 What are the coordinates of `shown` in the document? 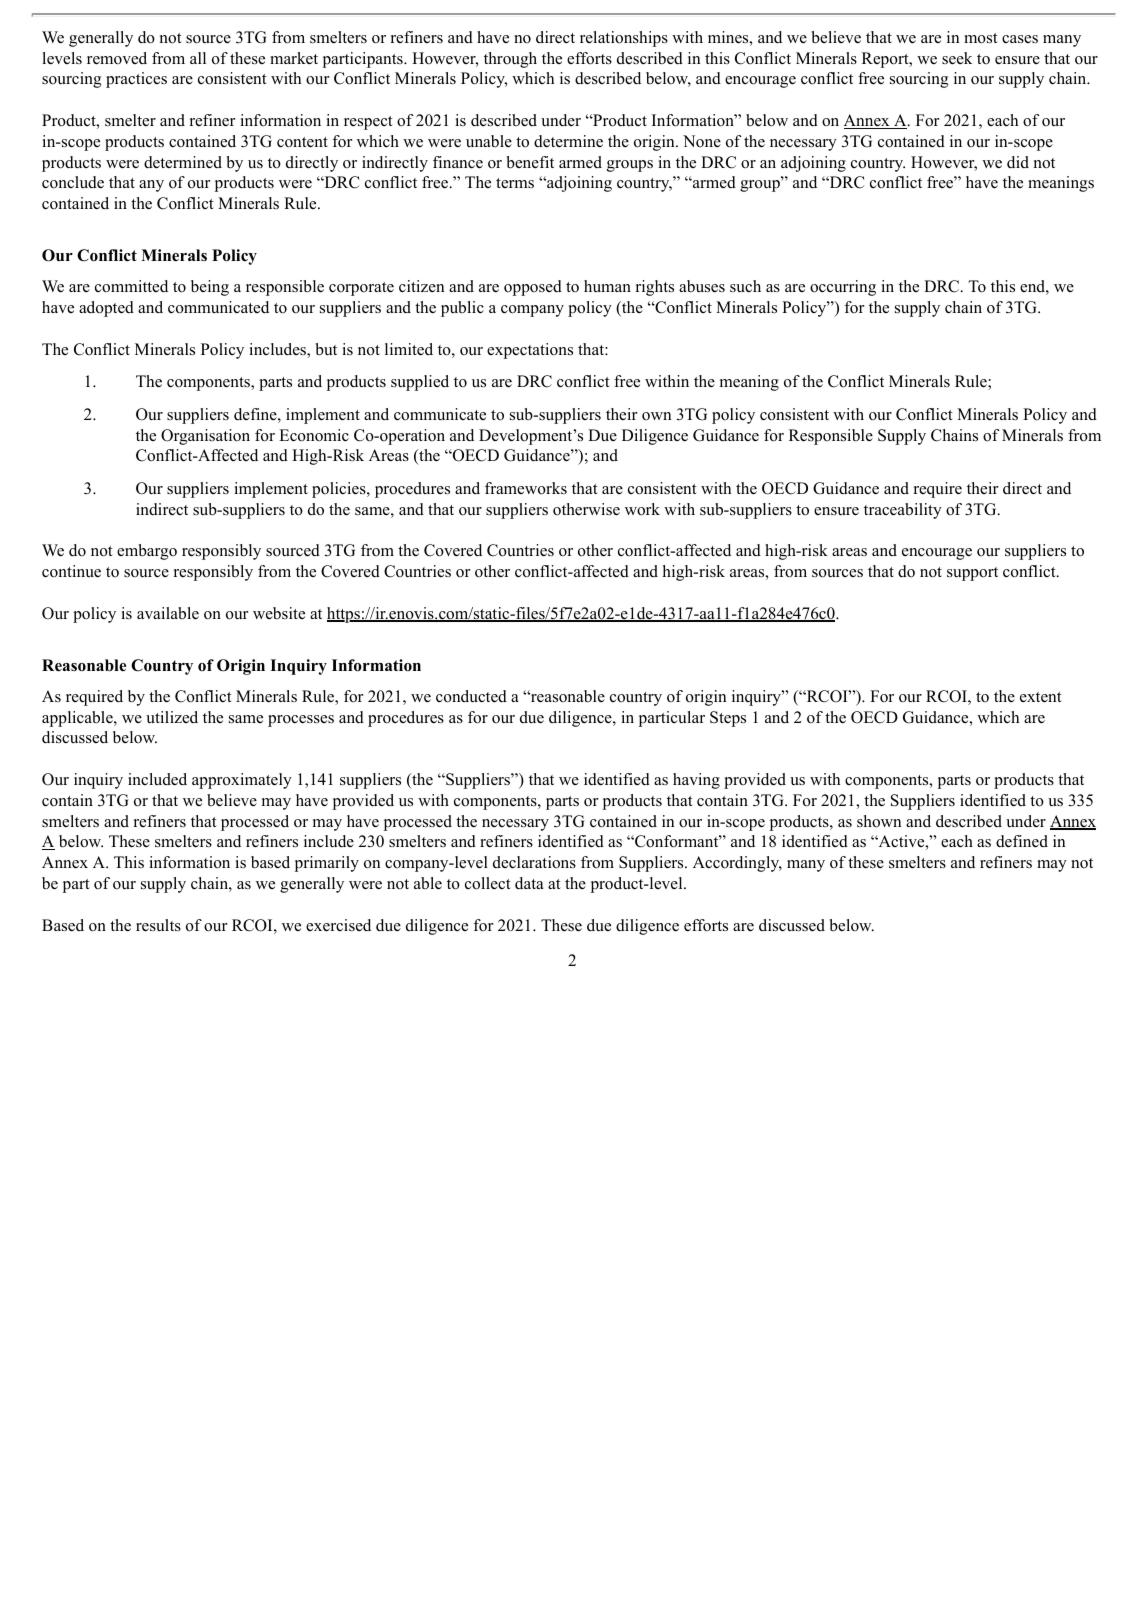 It's located at (879, 821).
